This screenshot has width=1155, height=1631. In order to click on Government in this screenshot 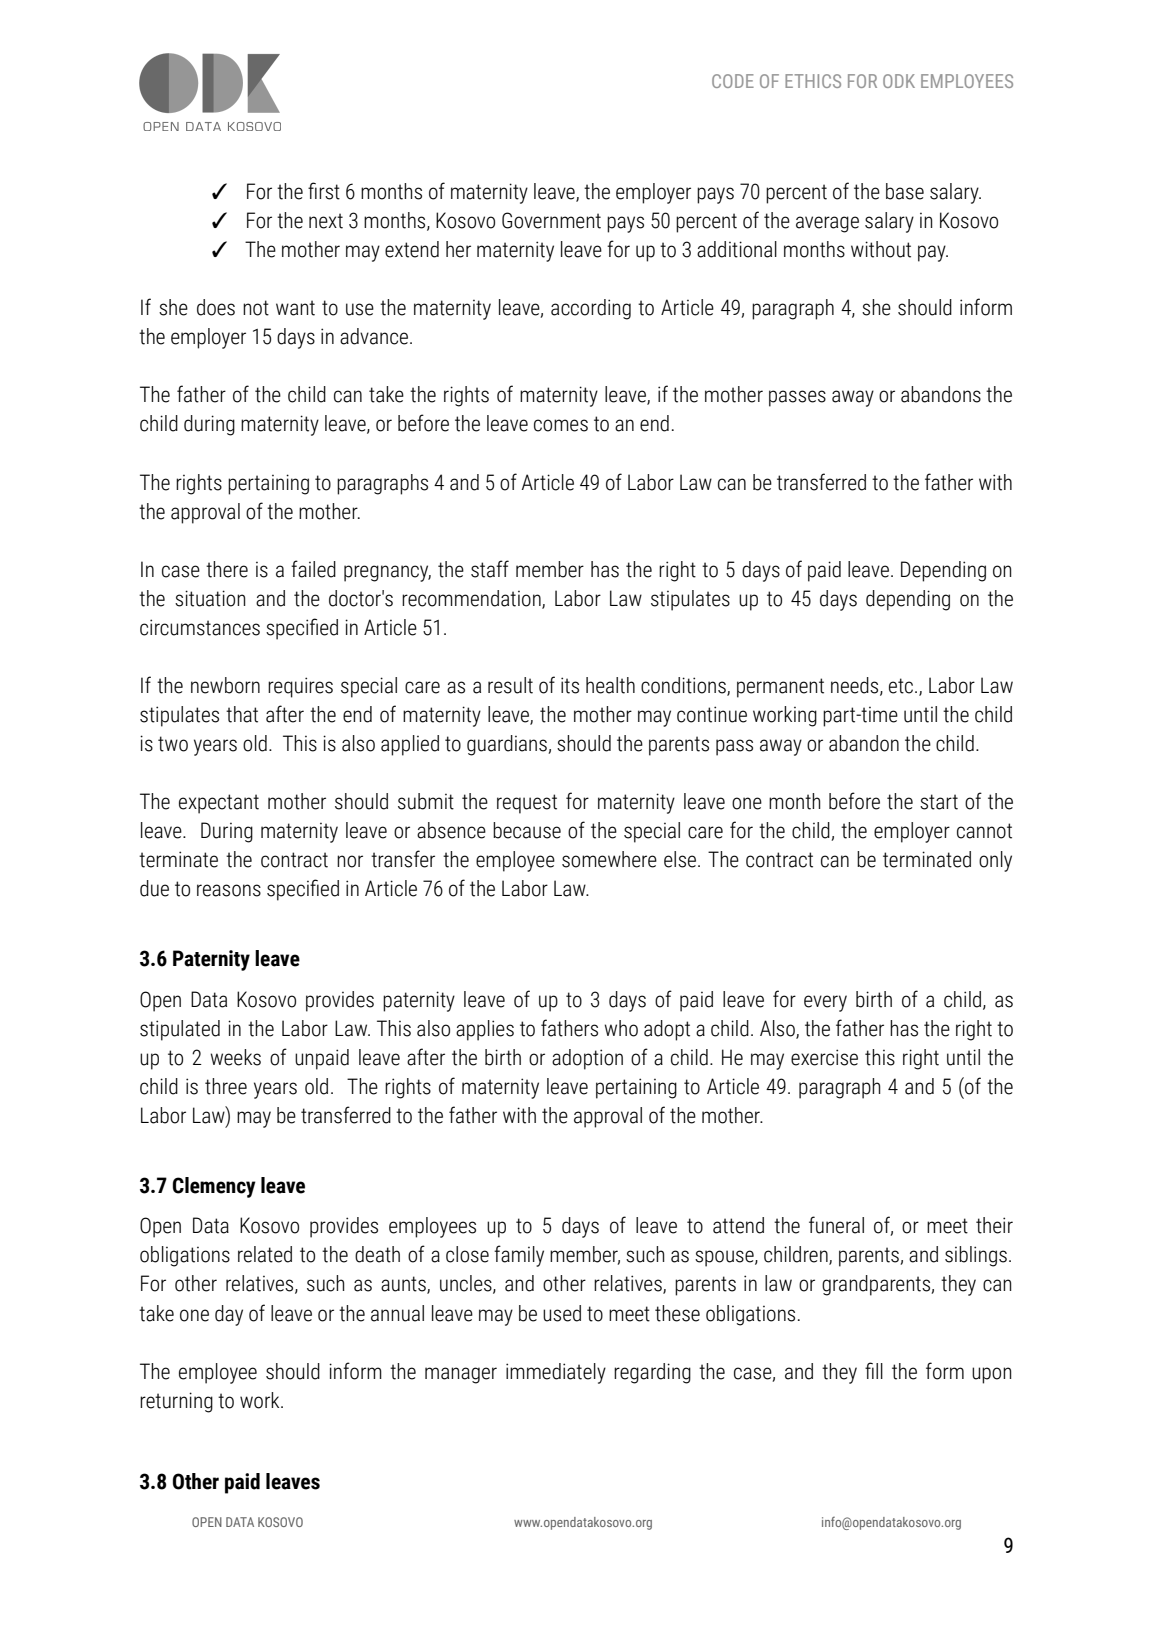, I will do `click(551, 220)`.
